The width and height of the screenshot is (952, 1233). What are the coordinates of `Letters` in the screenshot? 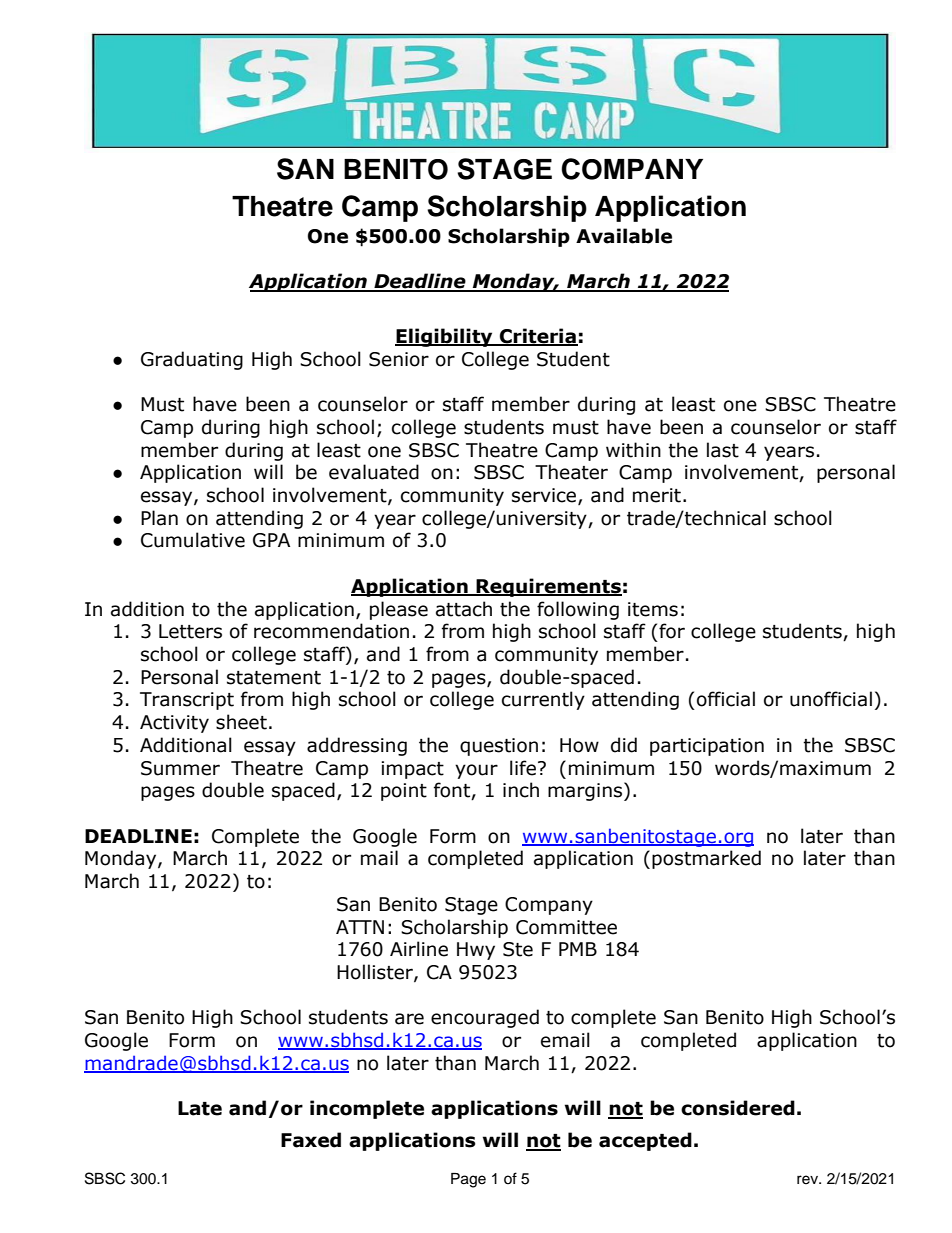 It's located at (190, 631).
